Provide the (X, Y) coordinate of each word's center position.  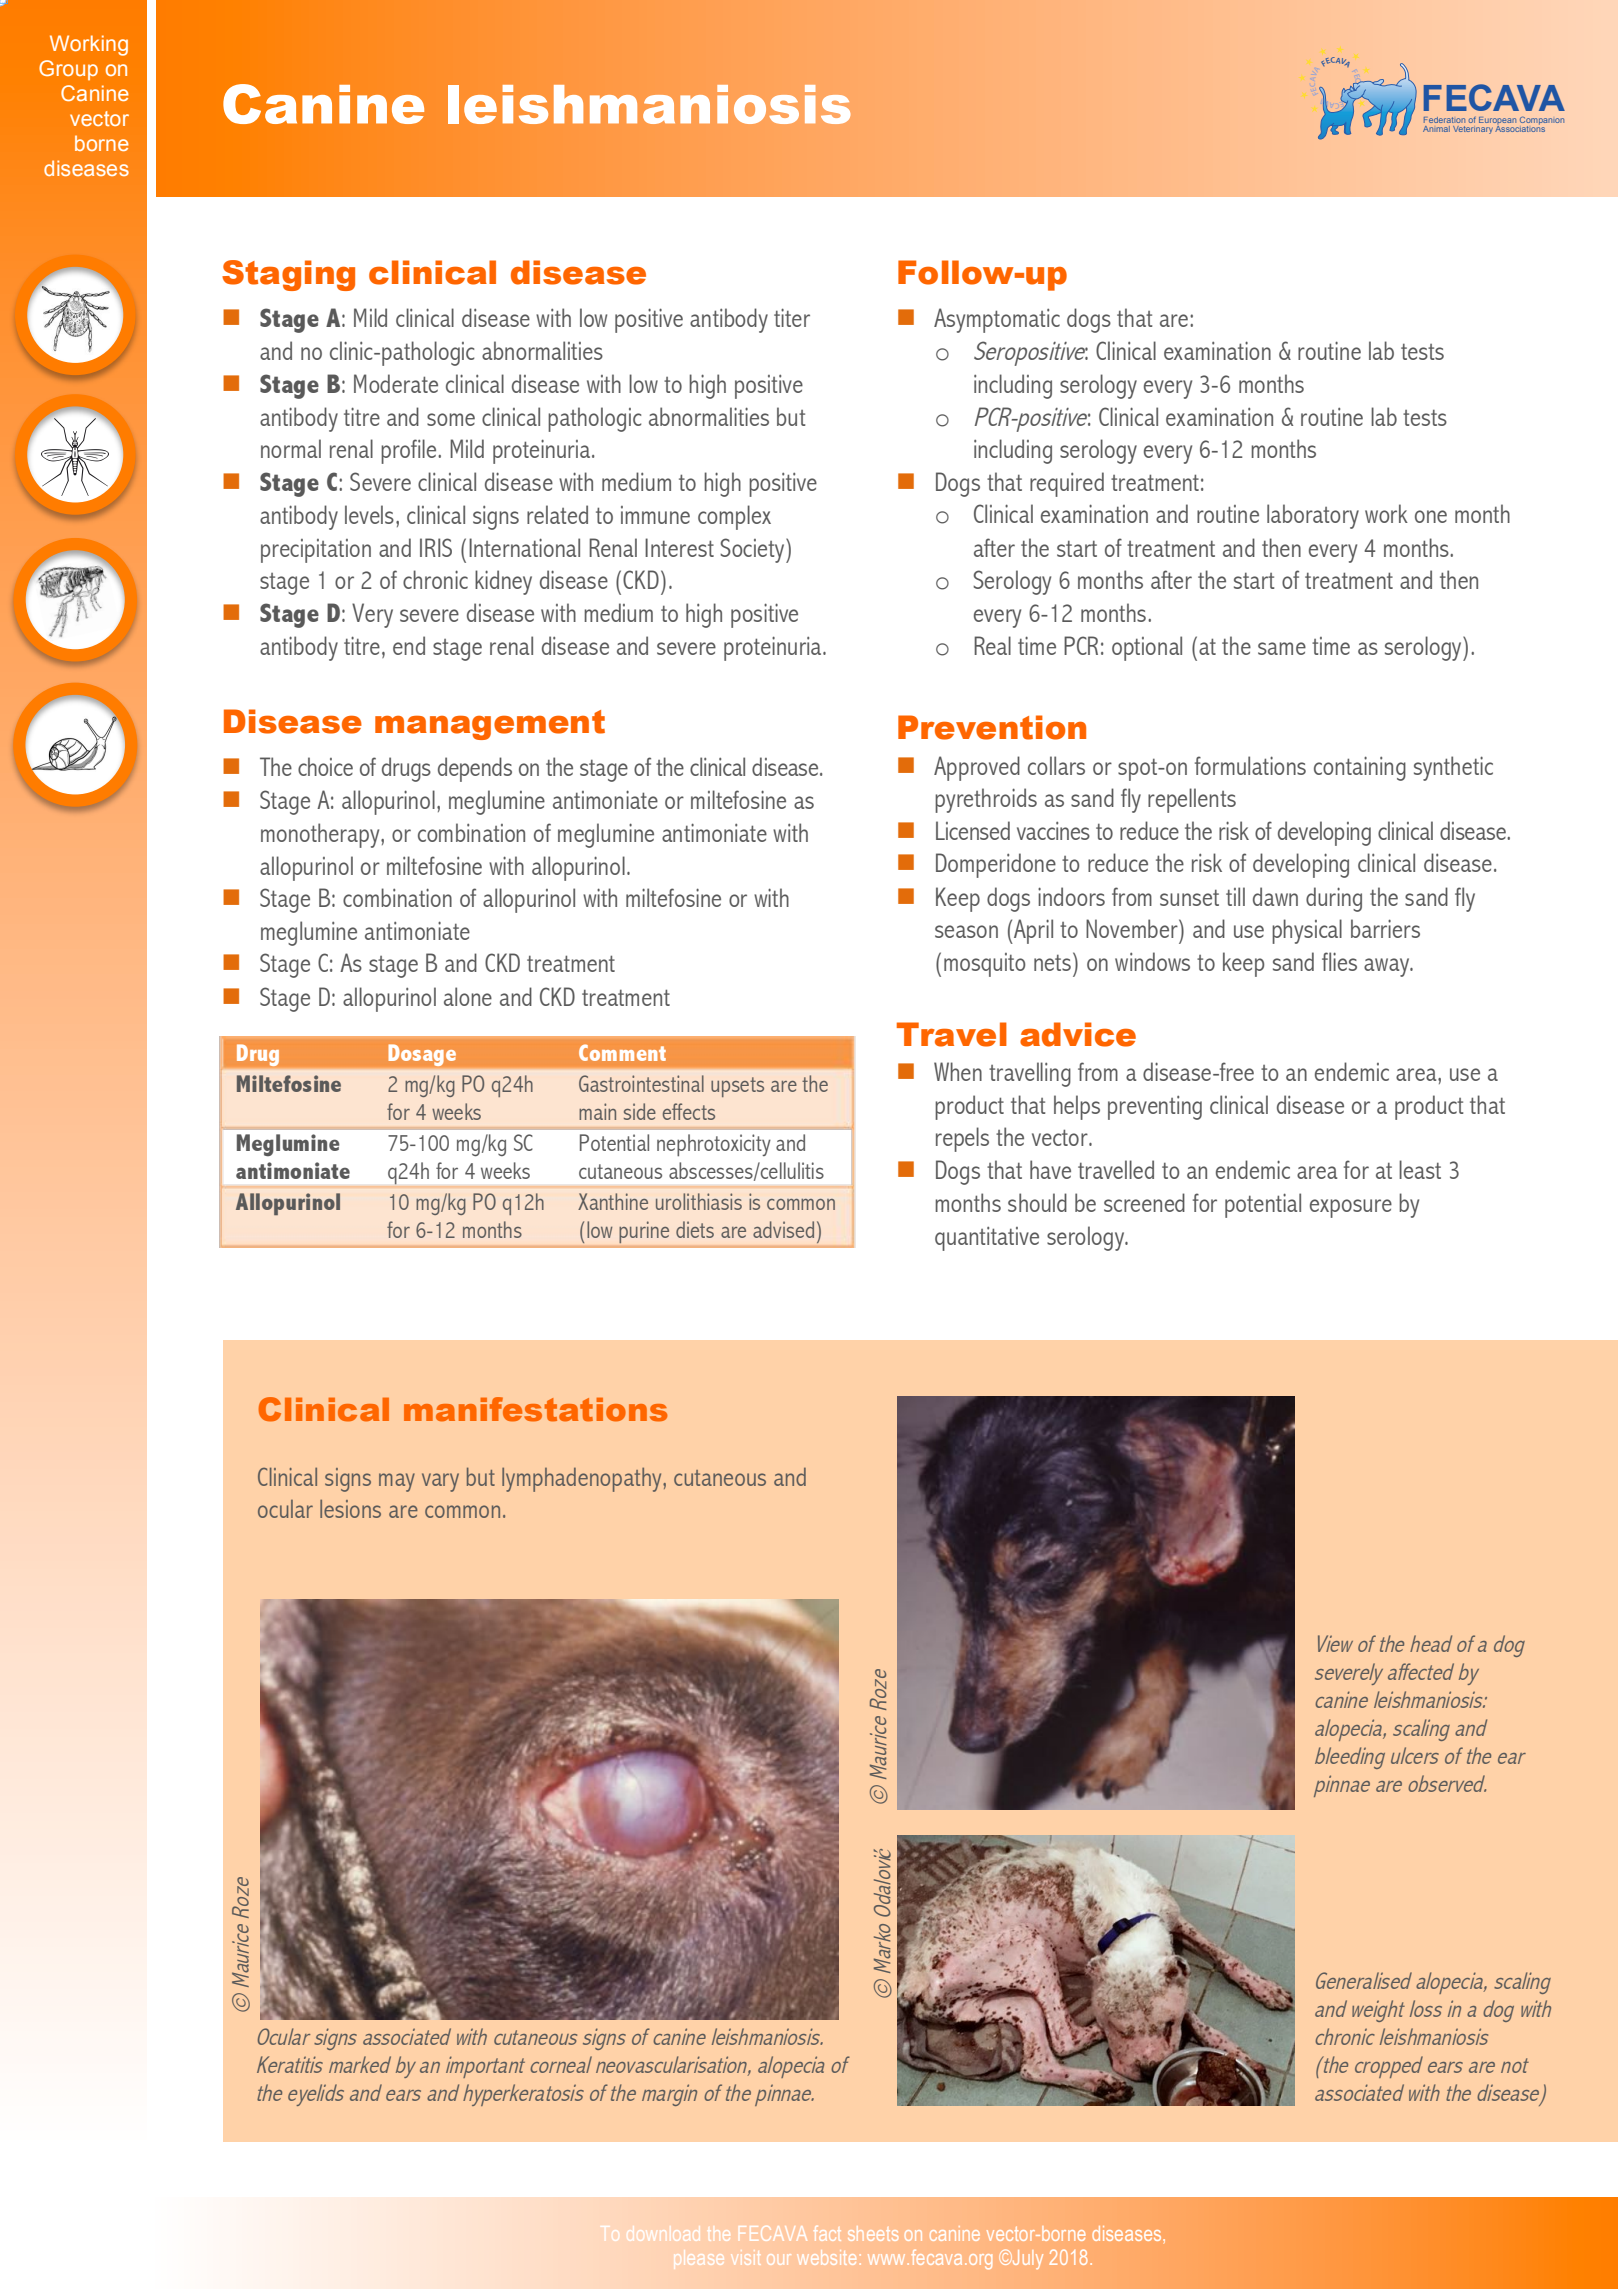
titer (792, 317)
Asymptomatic (997, 320)
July (1026, 2259)
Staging (288, 275)
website (826, 2257)
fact (827, 2233)
